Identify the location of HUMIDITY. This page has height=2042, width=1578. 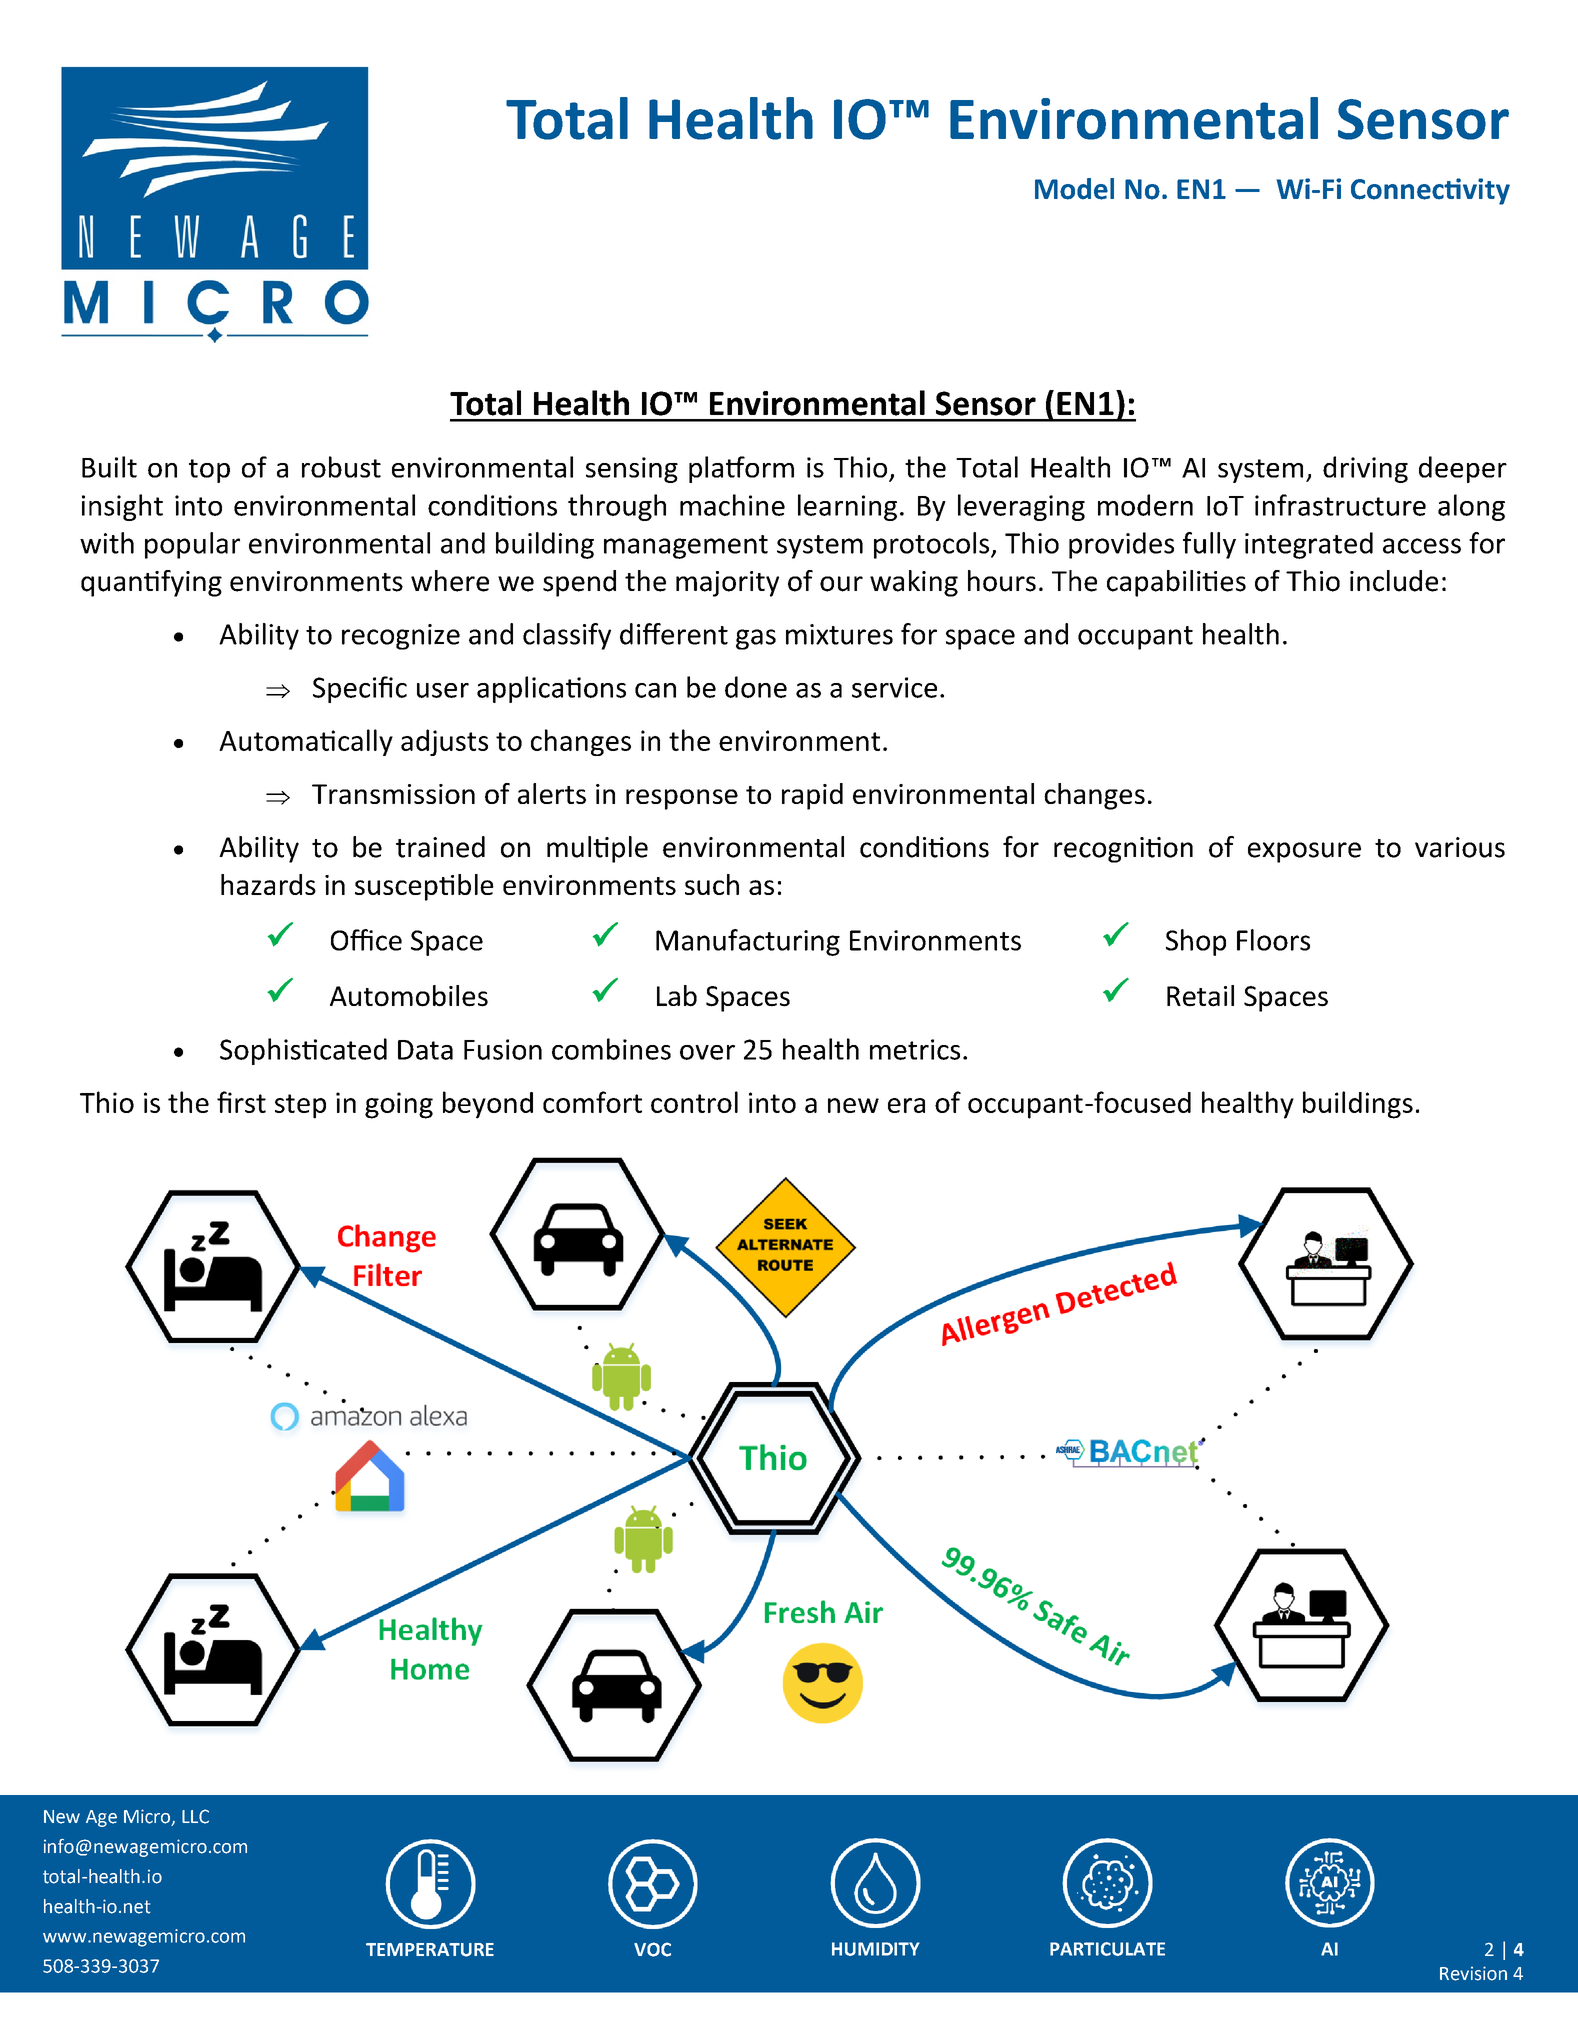
(876, 1949).
